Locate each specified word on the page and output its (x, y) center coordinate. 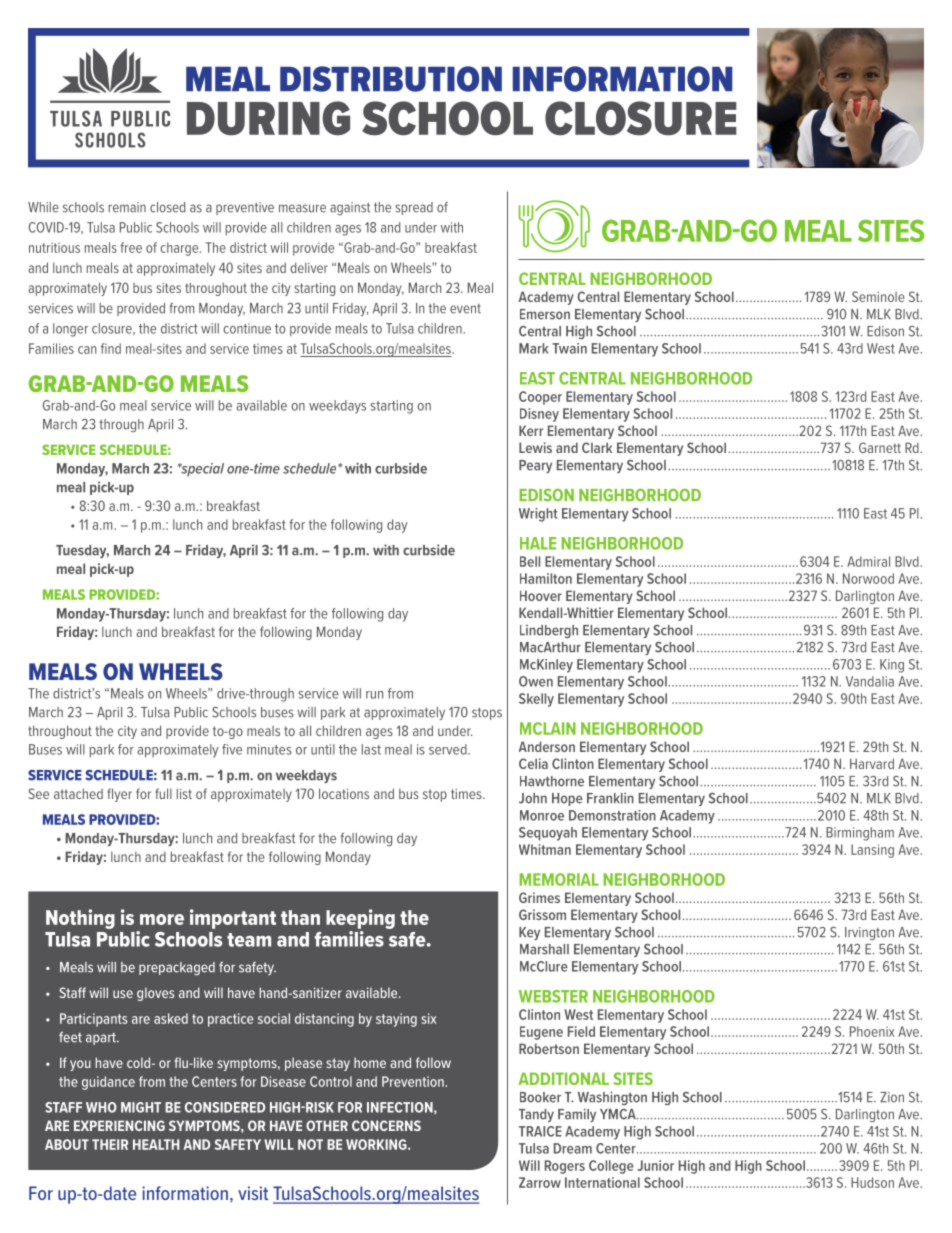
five (232, 749)
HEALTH (156, 1144)
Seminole (878, 296)
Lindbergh (549, 631)
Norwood (868, 578)
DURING (268, 118)
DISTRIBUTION (391, 79)
